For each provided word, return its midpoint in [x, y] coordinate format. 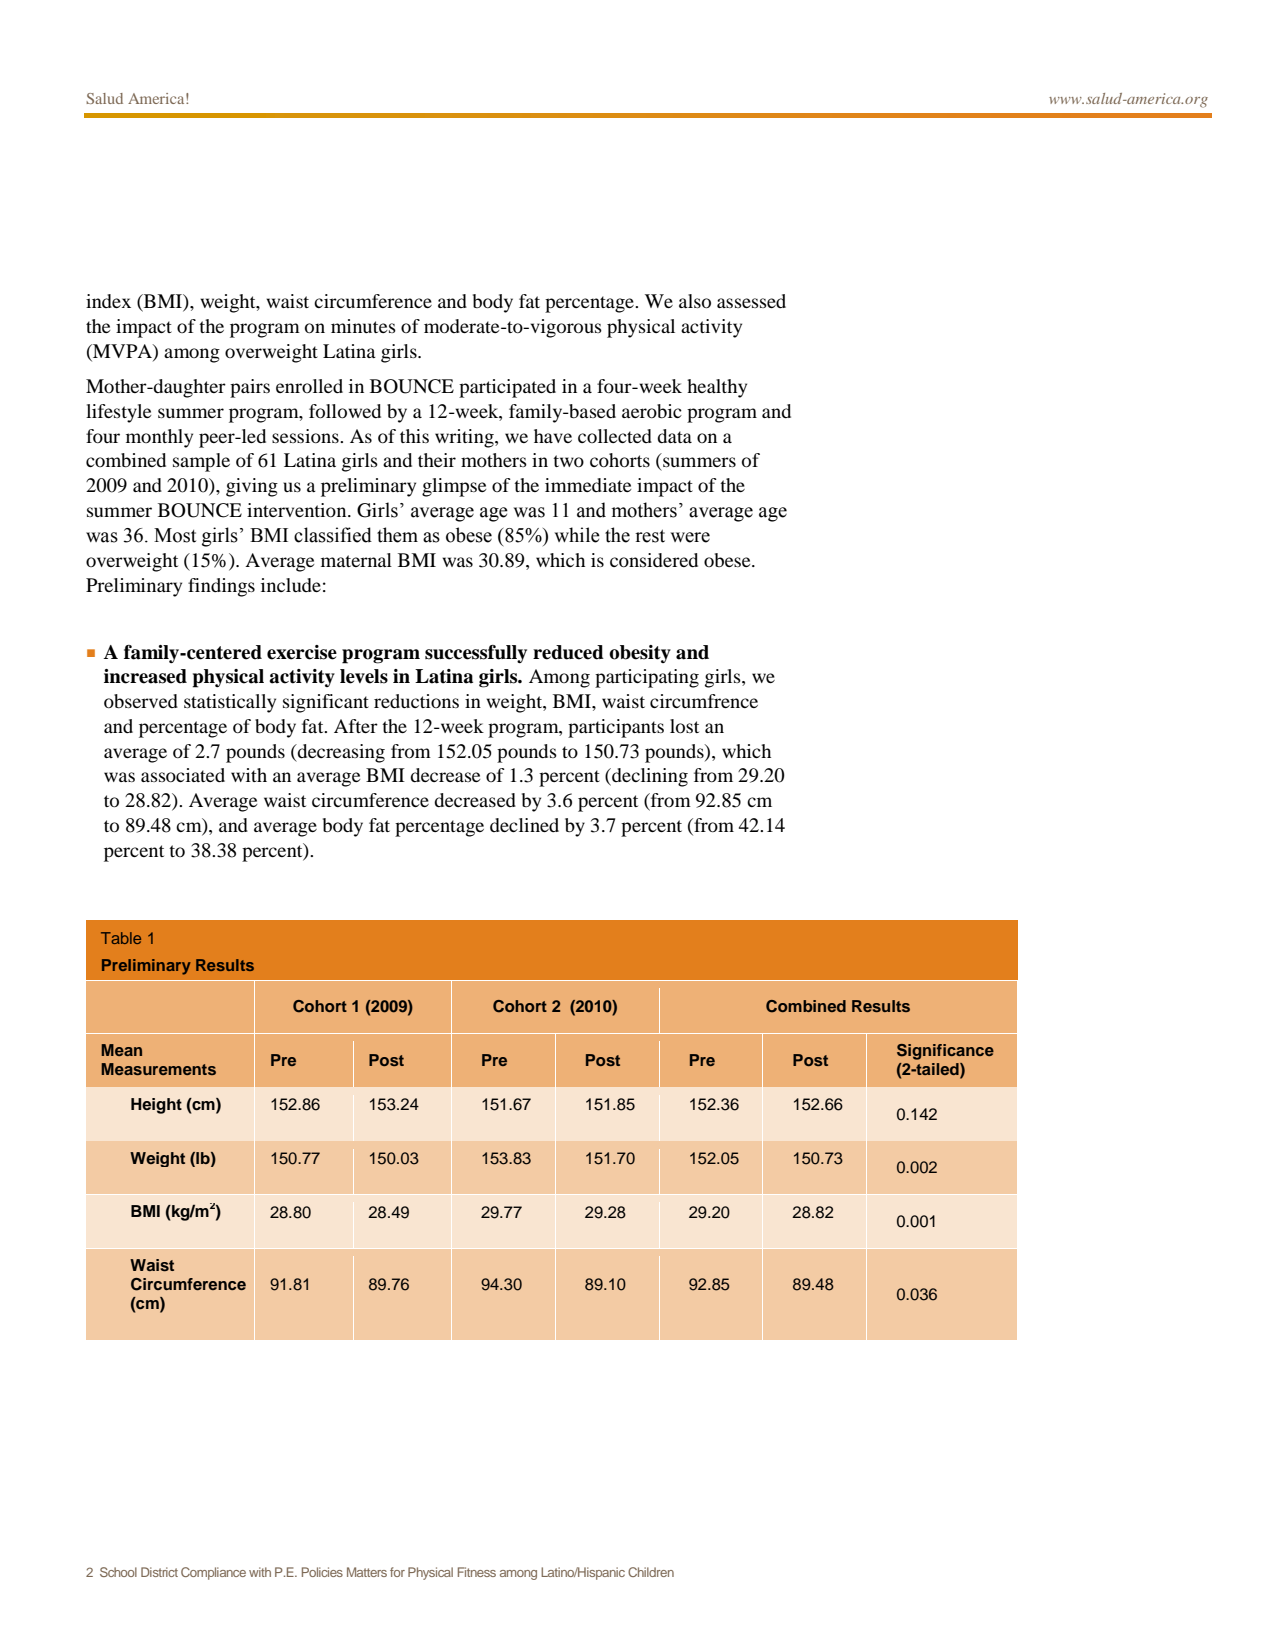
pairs [250, 388]
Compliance [213, 1573]
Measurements [158, 1069]
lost [684, 726]
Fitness [477, 1572]
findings [221, 587]
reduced [568, 652]
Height [156, 1106]
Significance [945, 1052]
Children [651, 1572]
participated [507, 388]
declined [524, 825]
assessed [751, 301]
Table [121, 938]
